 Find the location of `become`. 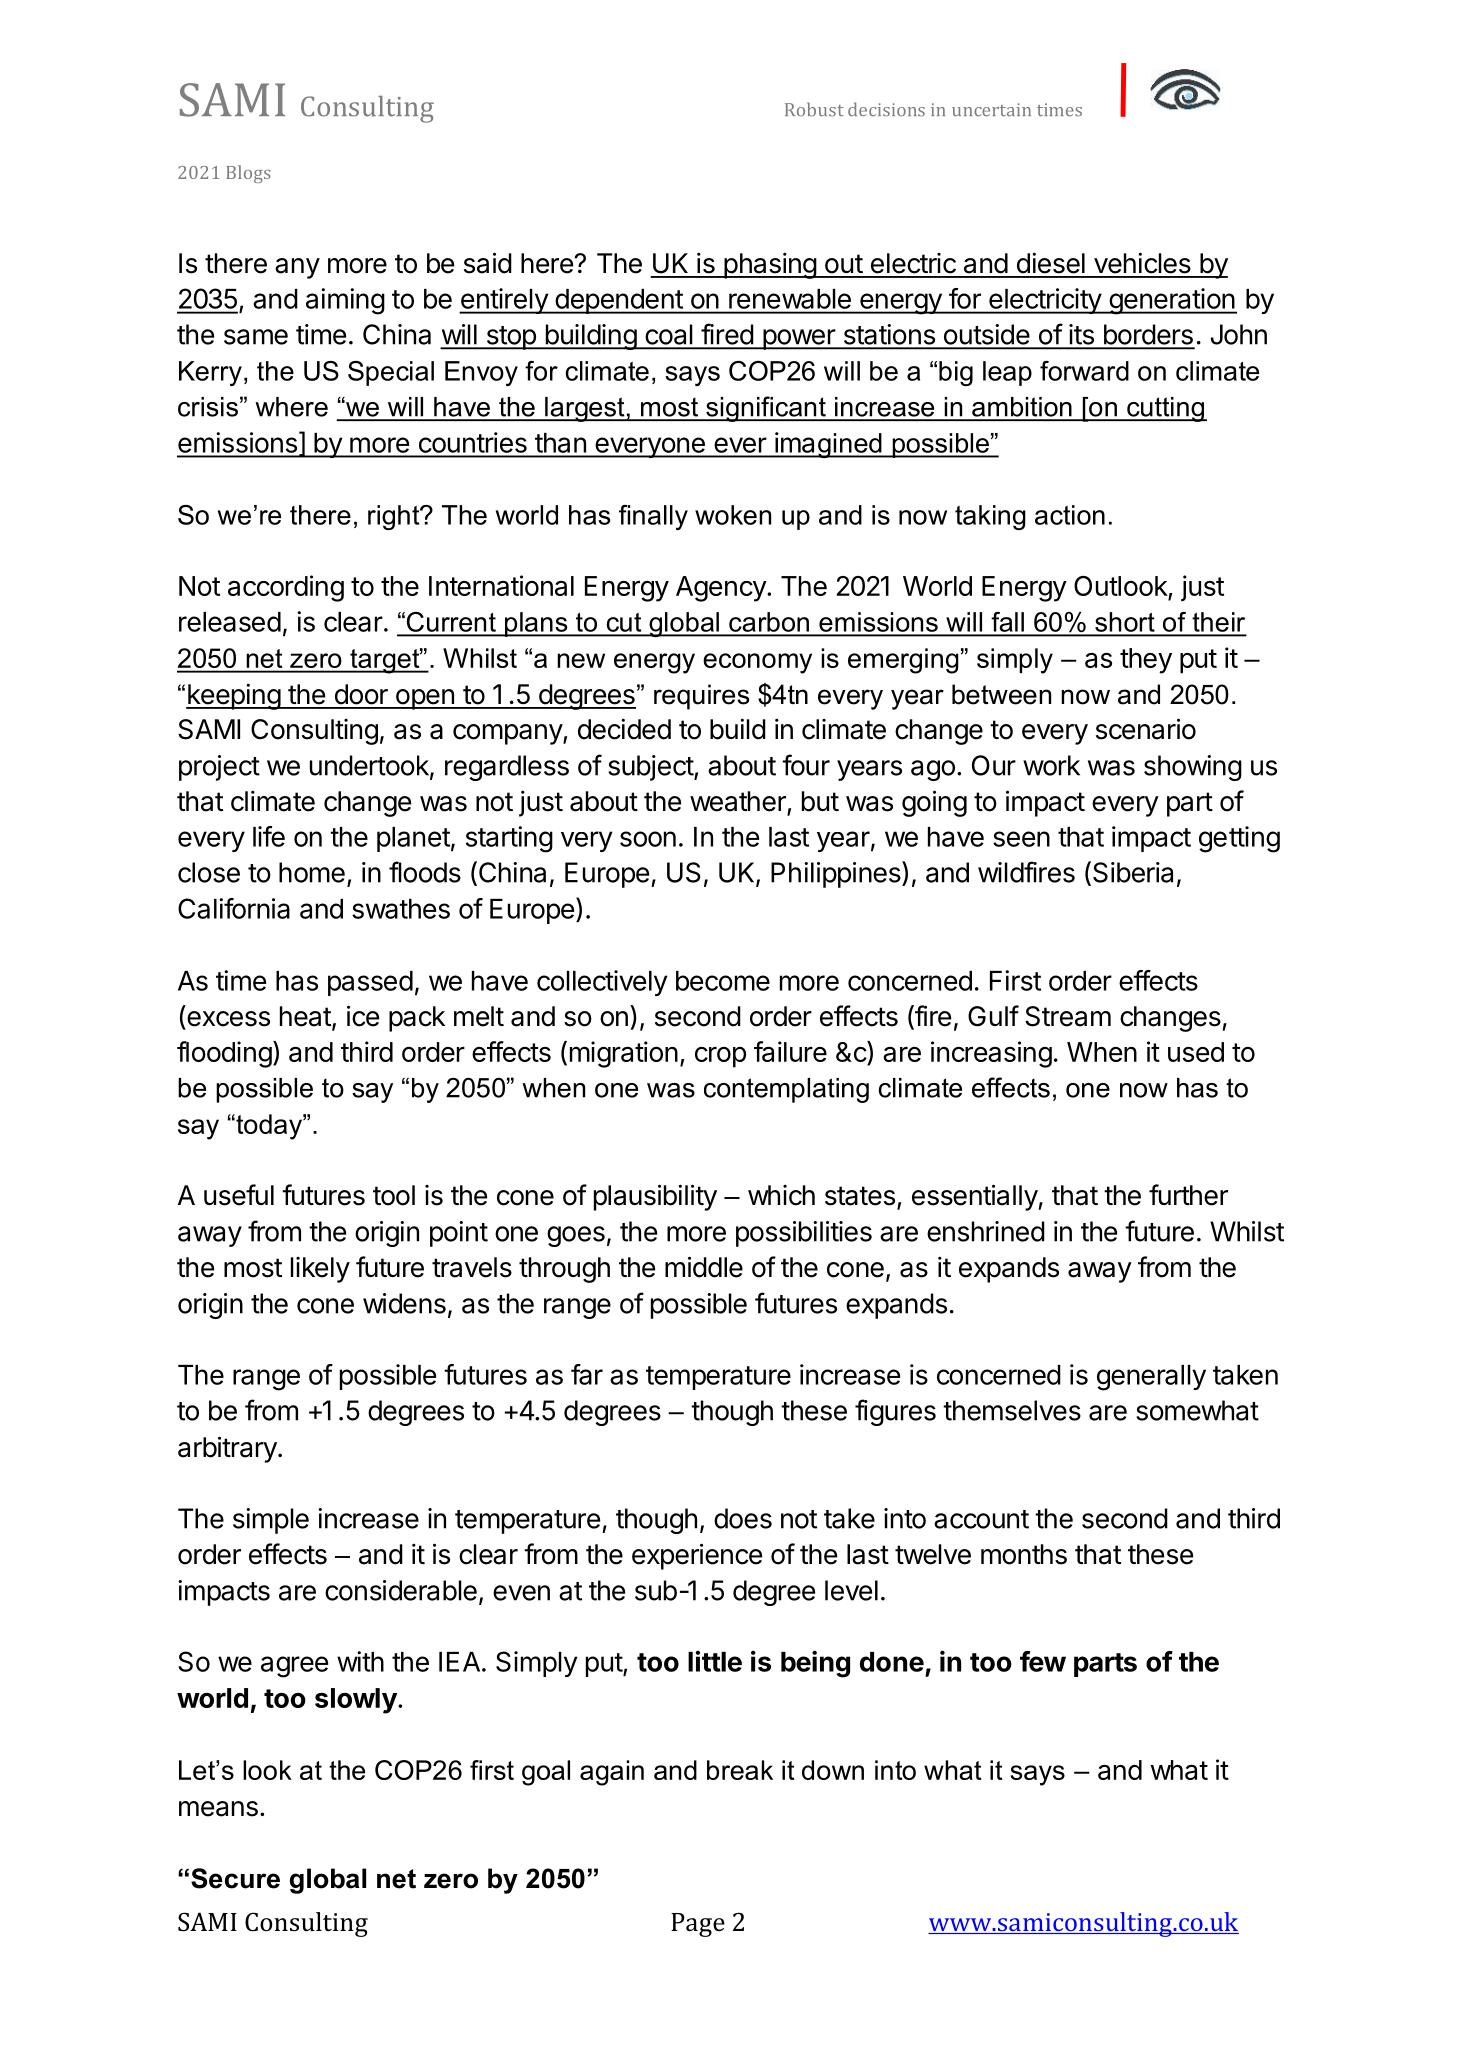

become is located at coordinates (723, 981).
